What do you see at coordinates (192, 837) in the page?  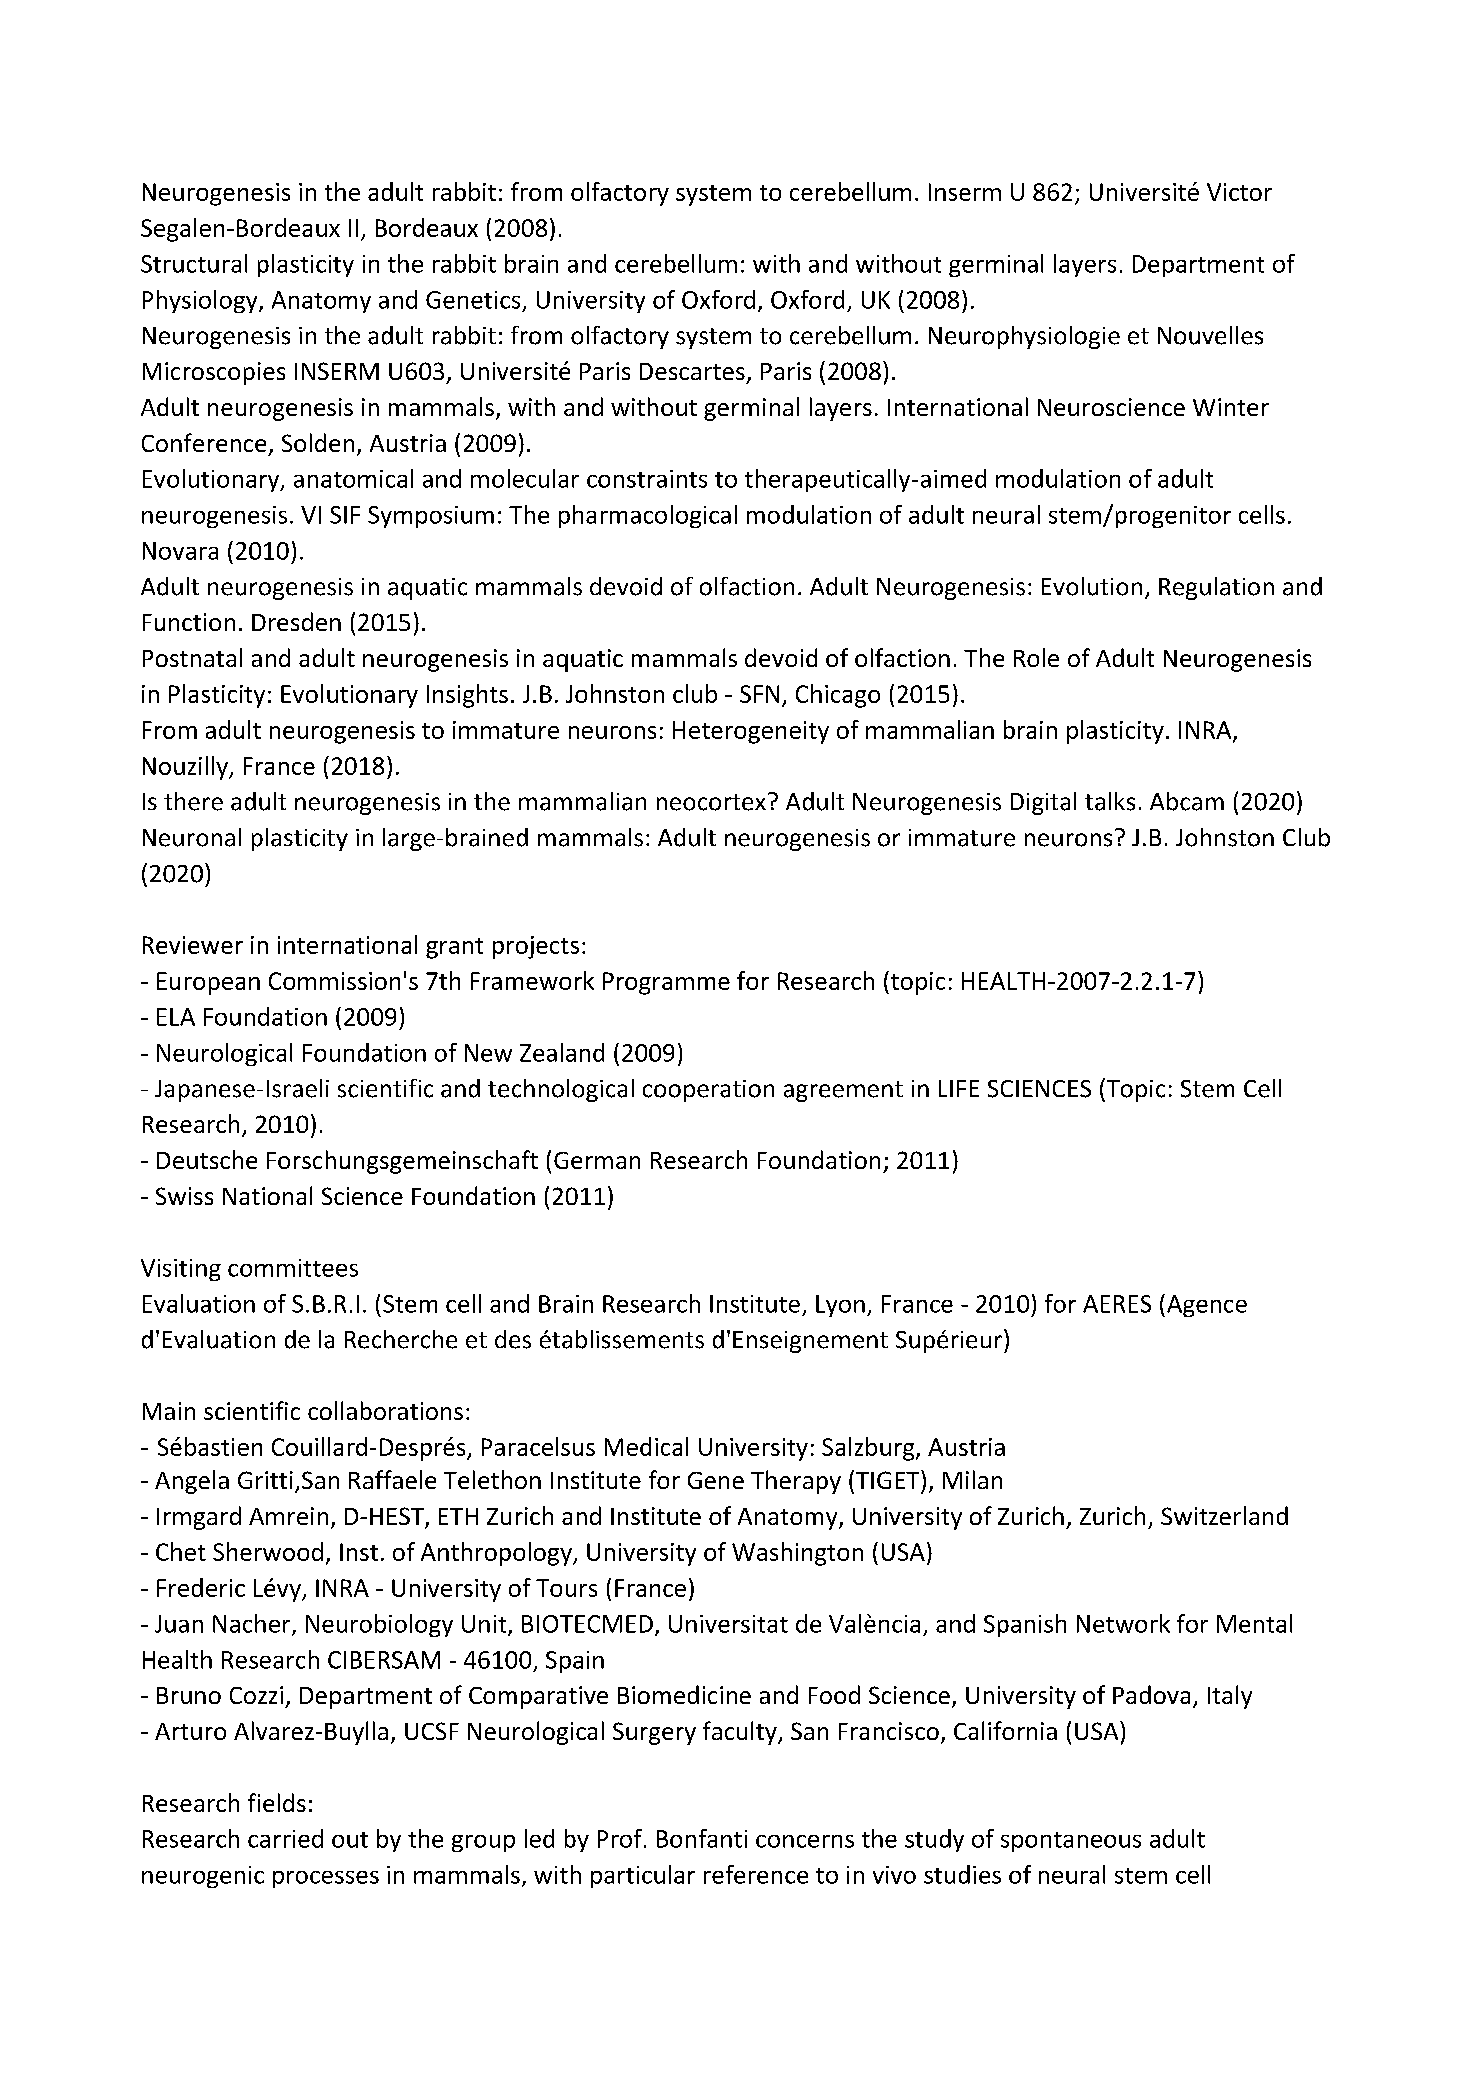 I see `Neuronal` at bounding box center [192, 837].
